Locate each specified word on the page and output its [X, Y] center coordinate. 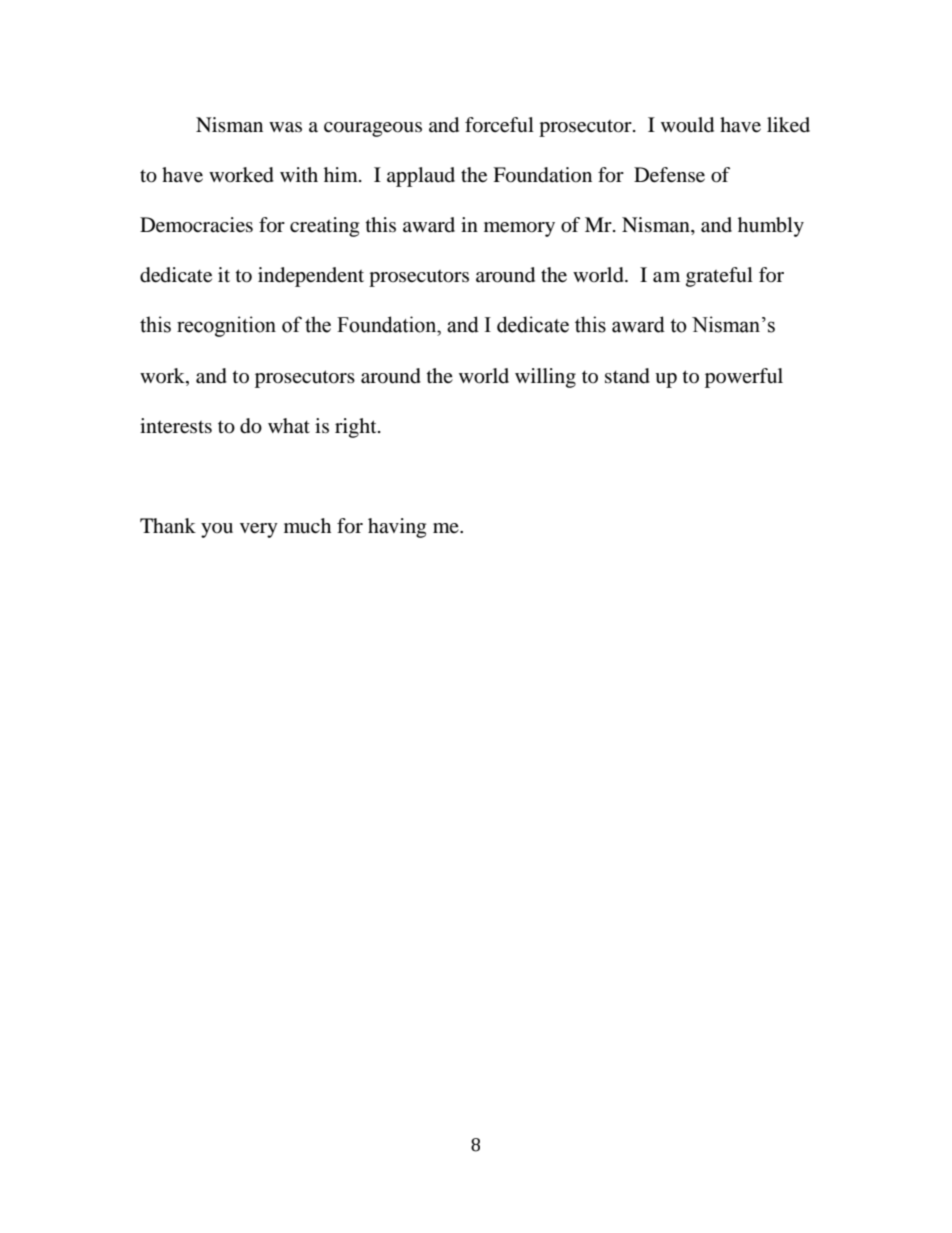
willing [545, 378]
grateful [719, 277]
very [259, 530]
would [687, 125]
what [289, 425]
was [285, 127]
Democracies [196, 225]
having [397, 528]
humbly [771, 227]
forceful [499, 125]
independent [311, 277]
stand [627, 376]
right [357, 428]
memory [519, 229]
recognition [226, 326]
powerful [744, 378]
